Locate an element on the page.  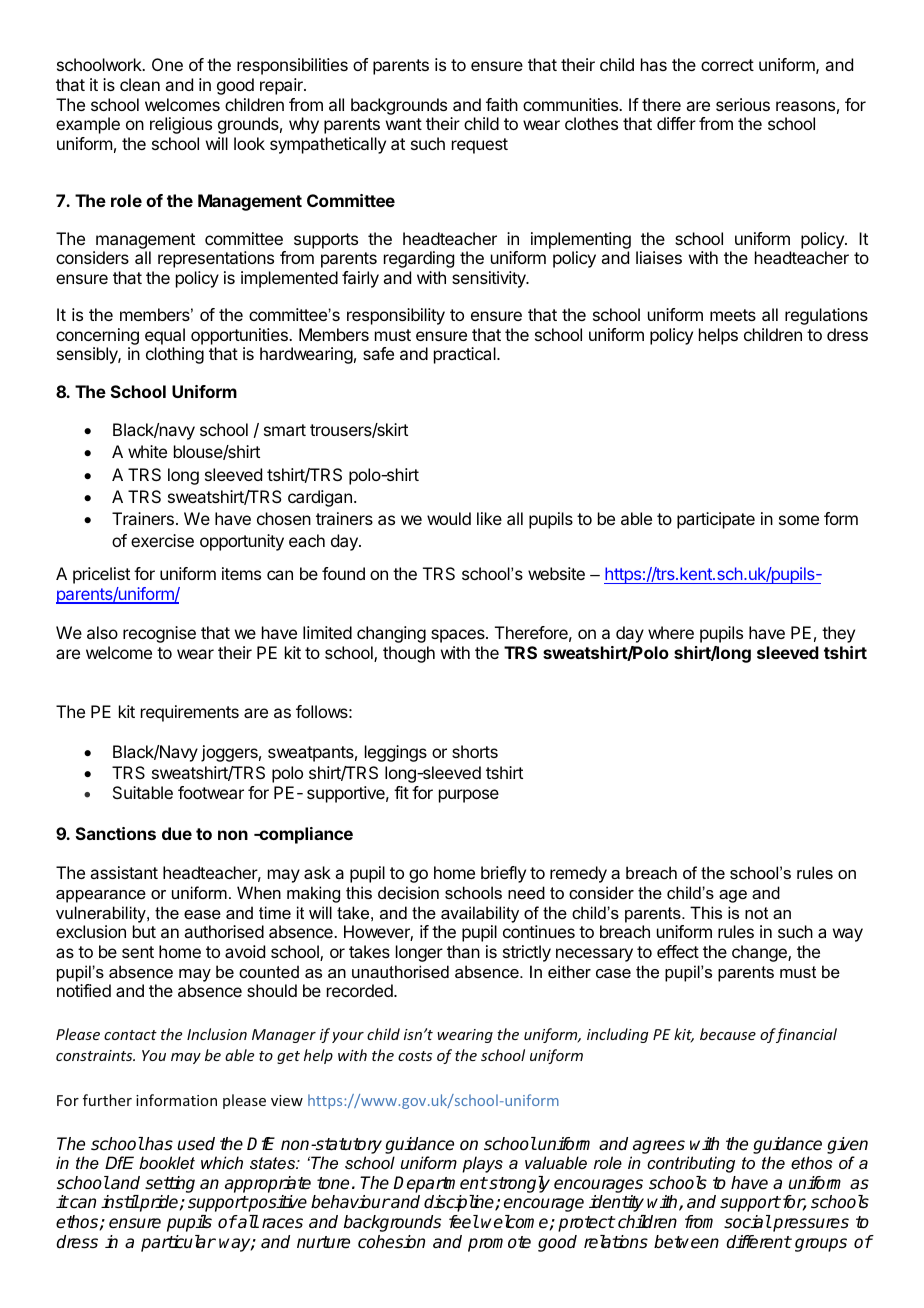
serious is located at coordinates (743, 104).
